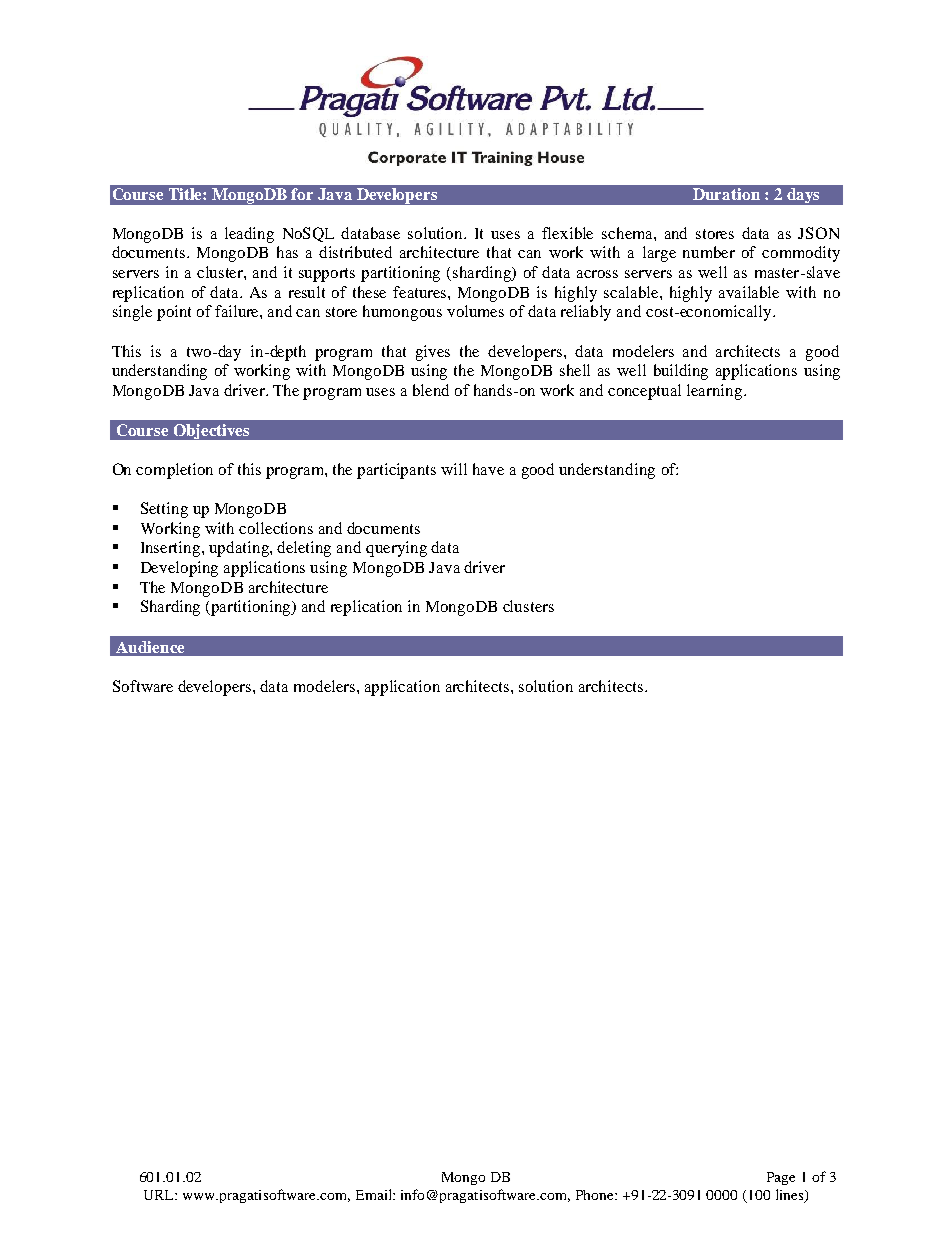 The width and height of the screenshot is (952, 1233). Describe the element at coordinates (781, 1178) in the screenshot. I see `Page` at that location.
